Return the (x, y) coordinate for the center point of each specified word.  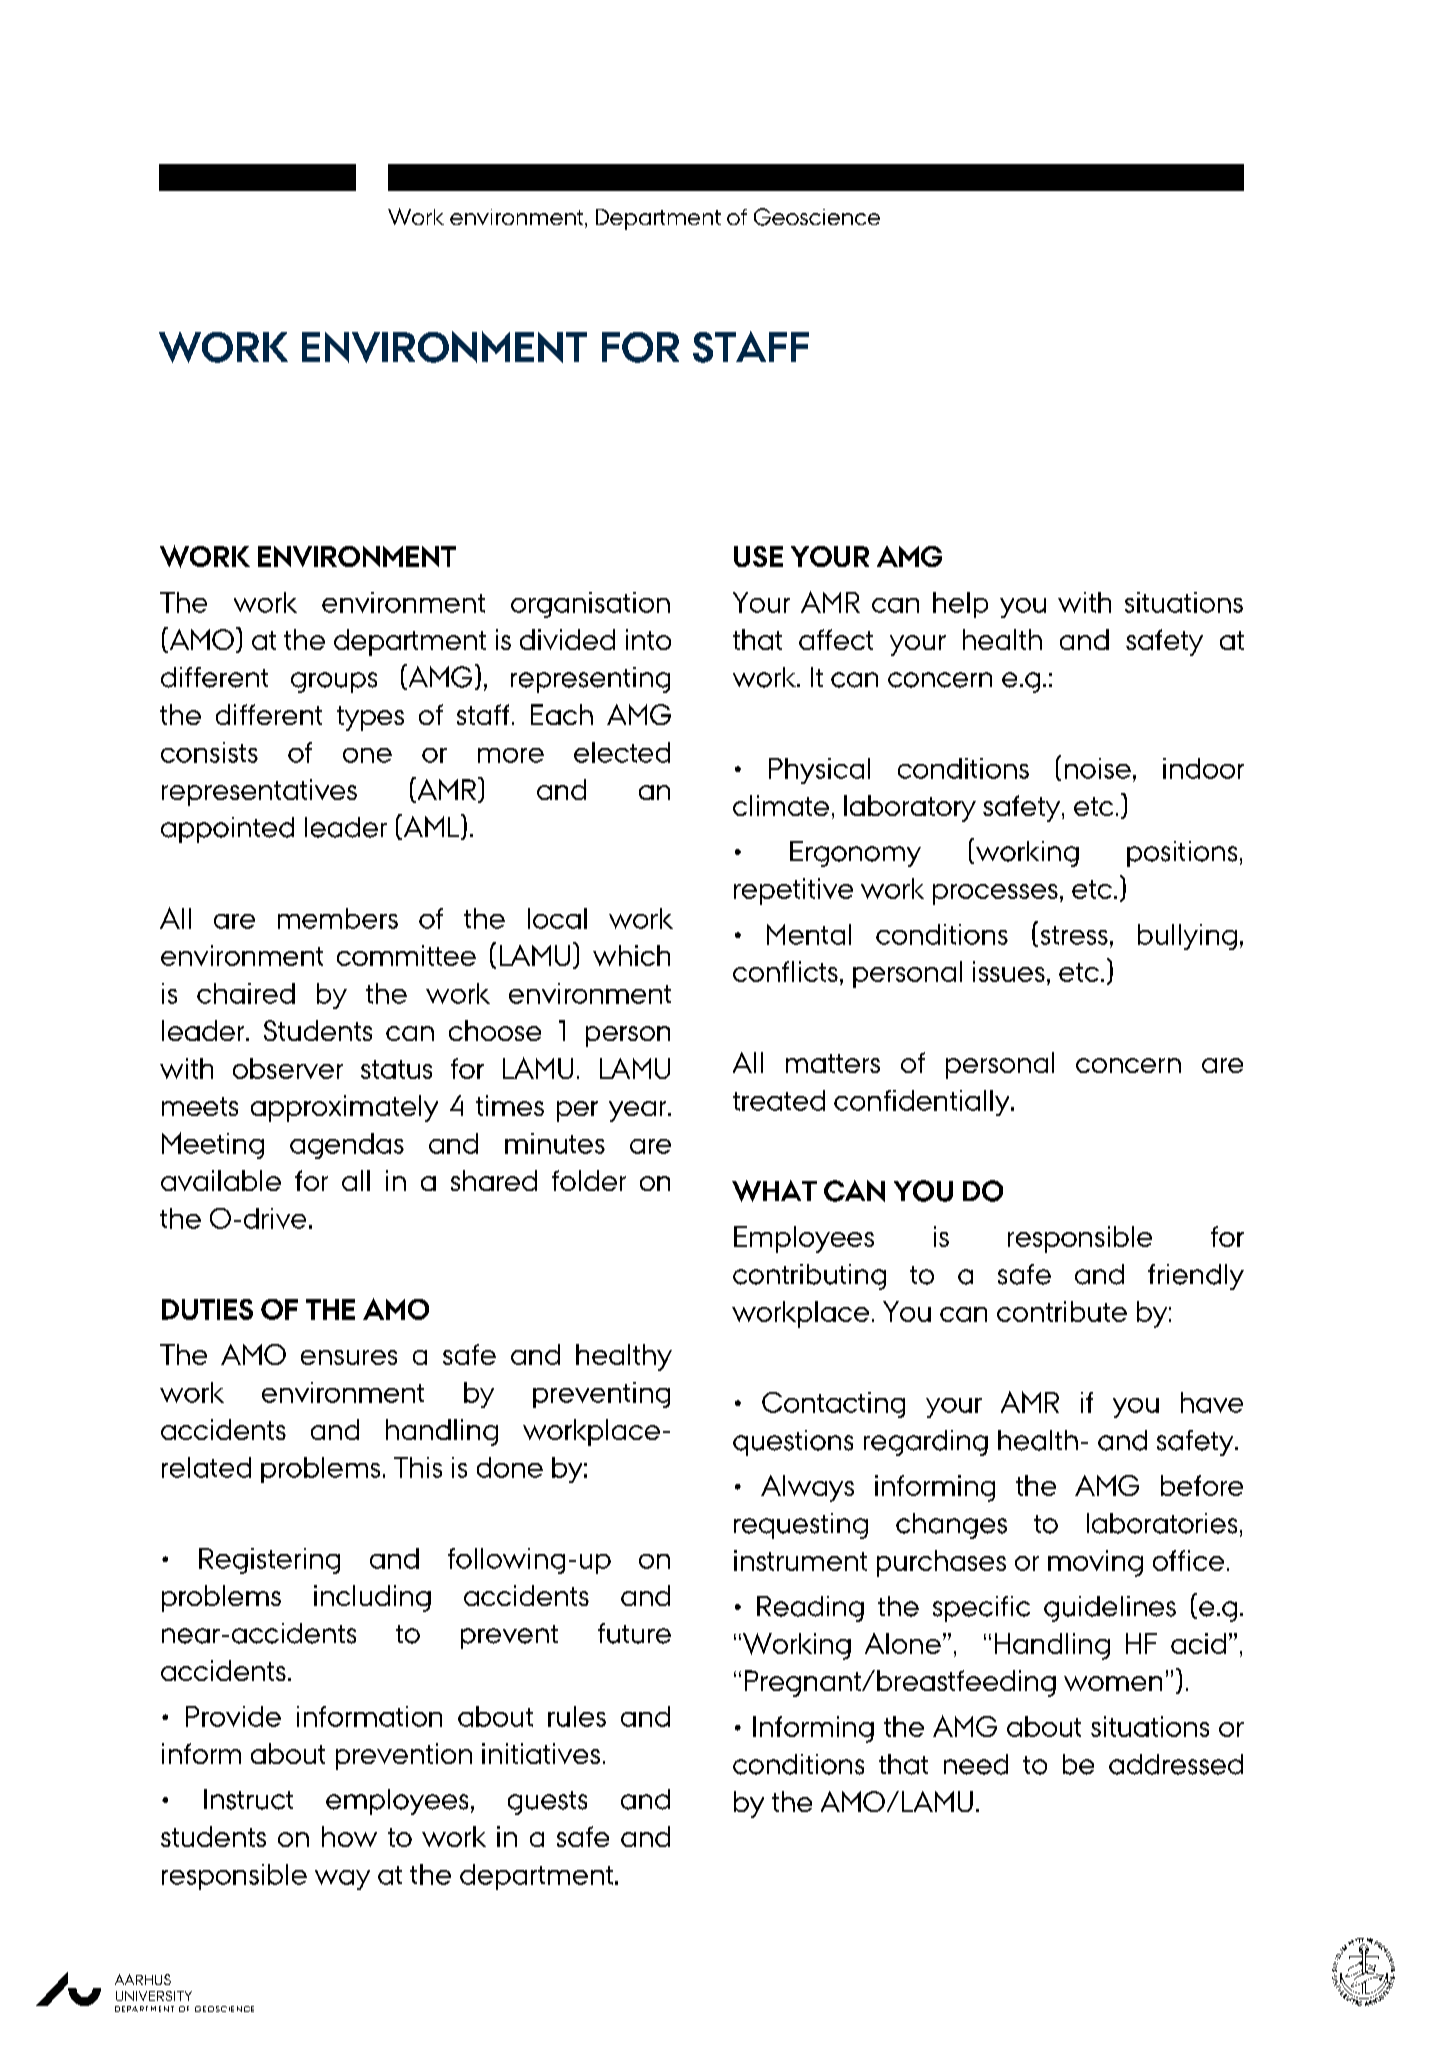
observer (288, 1068)
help (960, 605)
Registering (269, 1561)
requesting (801, 1526)
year (639, 1111)
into (648, 639)
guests (547, 1803)
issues (1009, 971)
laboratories (1162, 1523)
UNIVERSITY (154, 1996)
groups (334, 682)
